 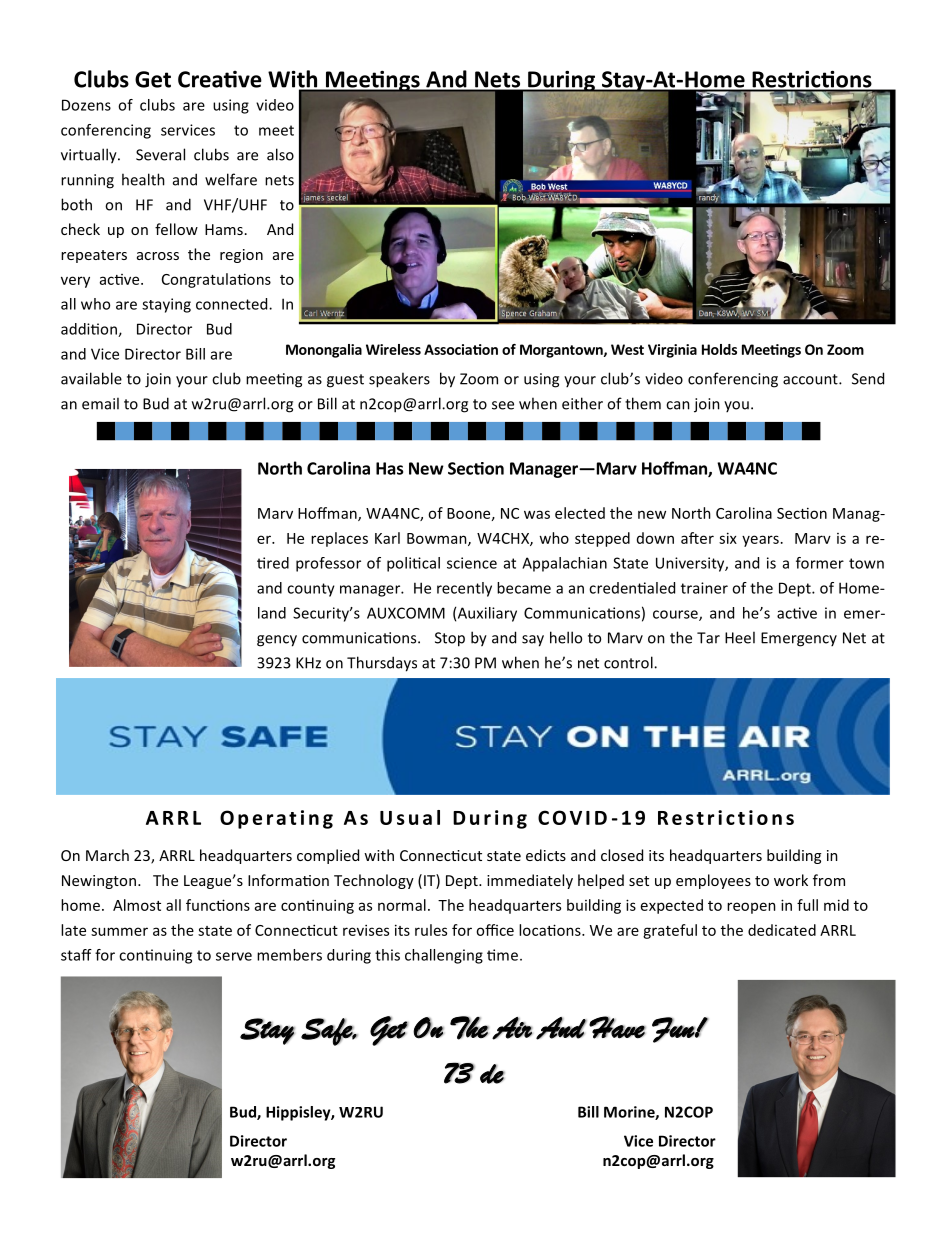 I want to click on email, so click(x=100, y=403).
